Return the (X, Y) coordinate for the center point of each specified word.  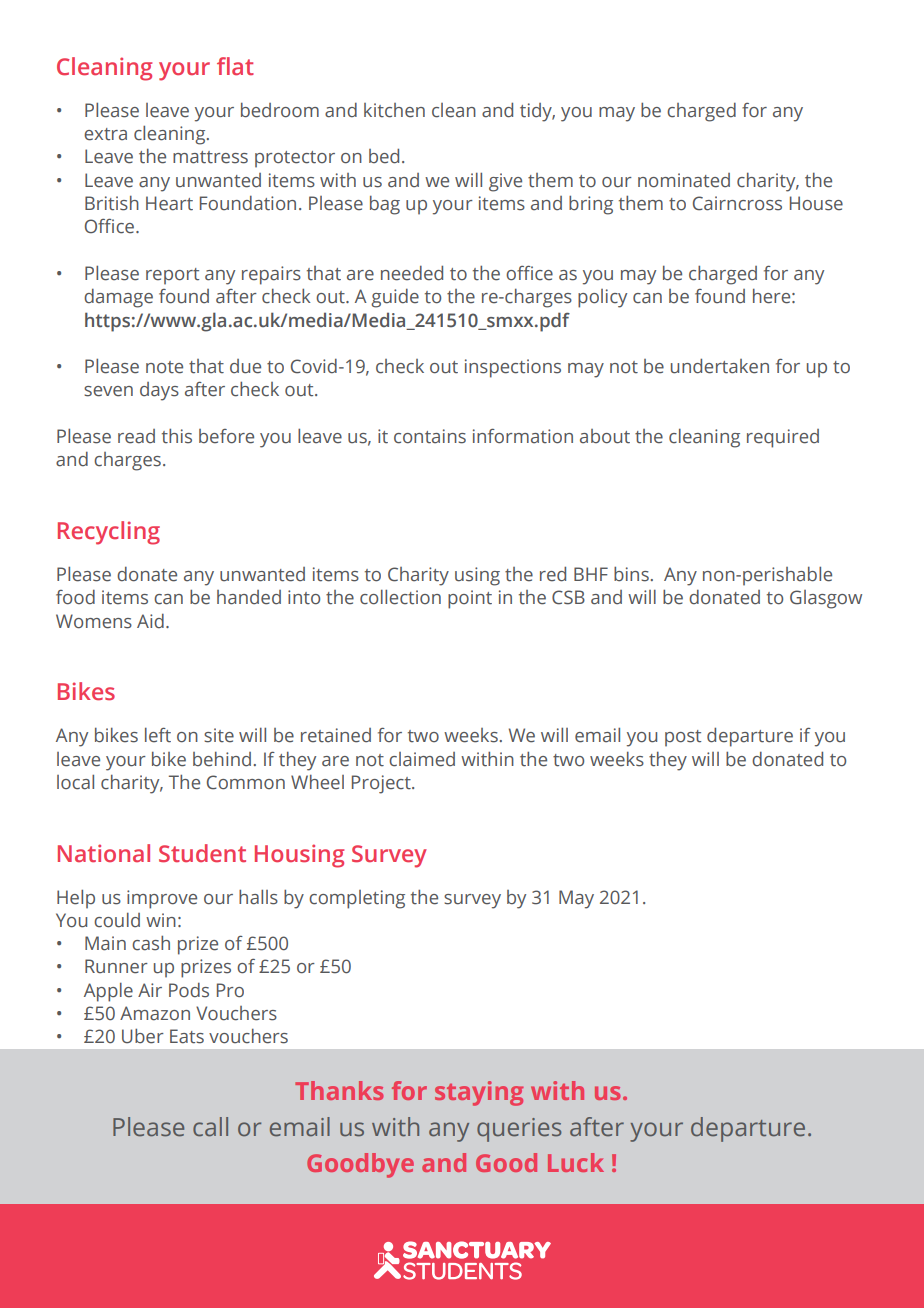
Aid (150, 621)
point (470, 599)
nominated (684, 180)
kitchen (394, 110)
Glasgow (826, 599)
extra (105, 134)
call (210, 1127)
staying (479, 1093)
